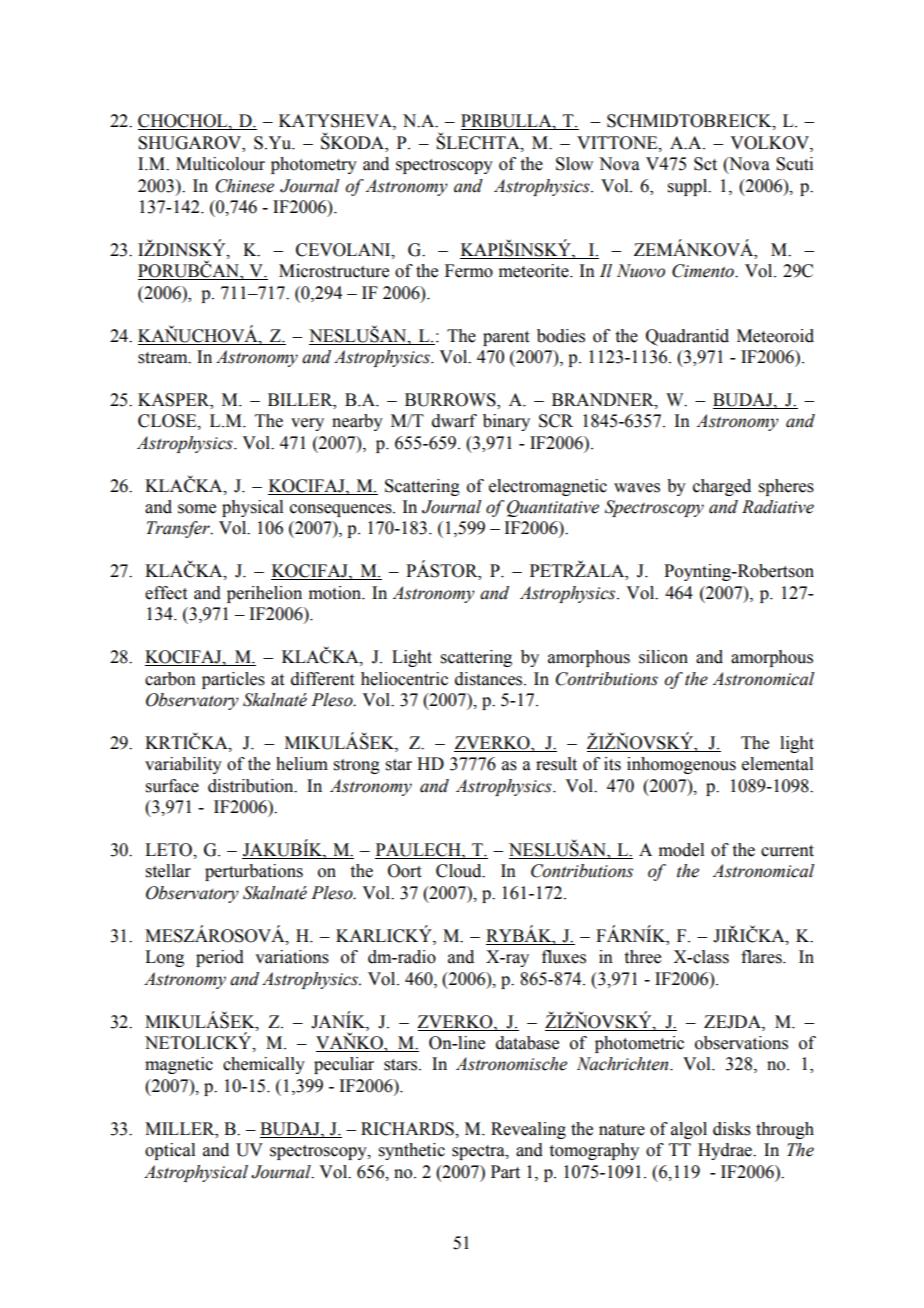 This screenshot has height=1308, width=924. What do you see at coordinates (705, 164) in the screenshot?
I see `Sct` at bounding box center [705, 164].
